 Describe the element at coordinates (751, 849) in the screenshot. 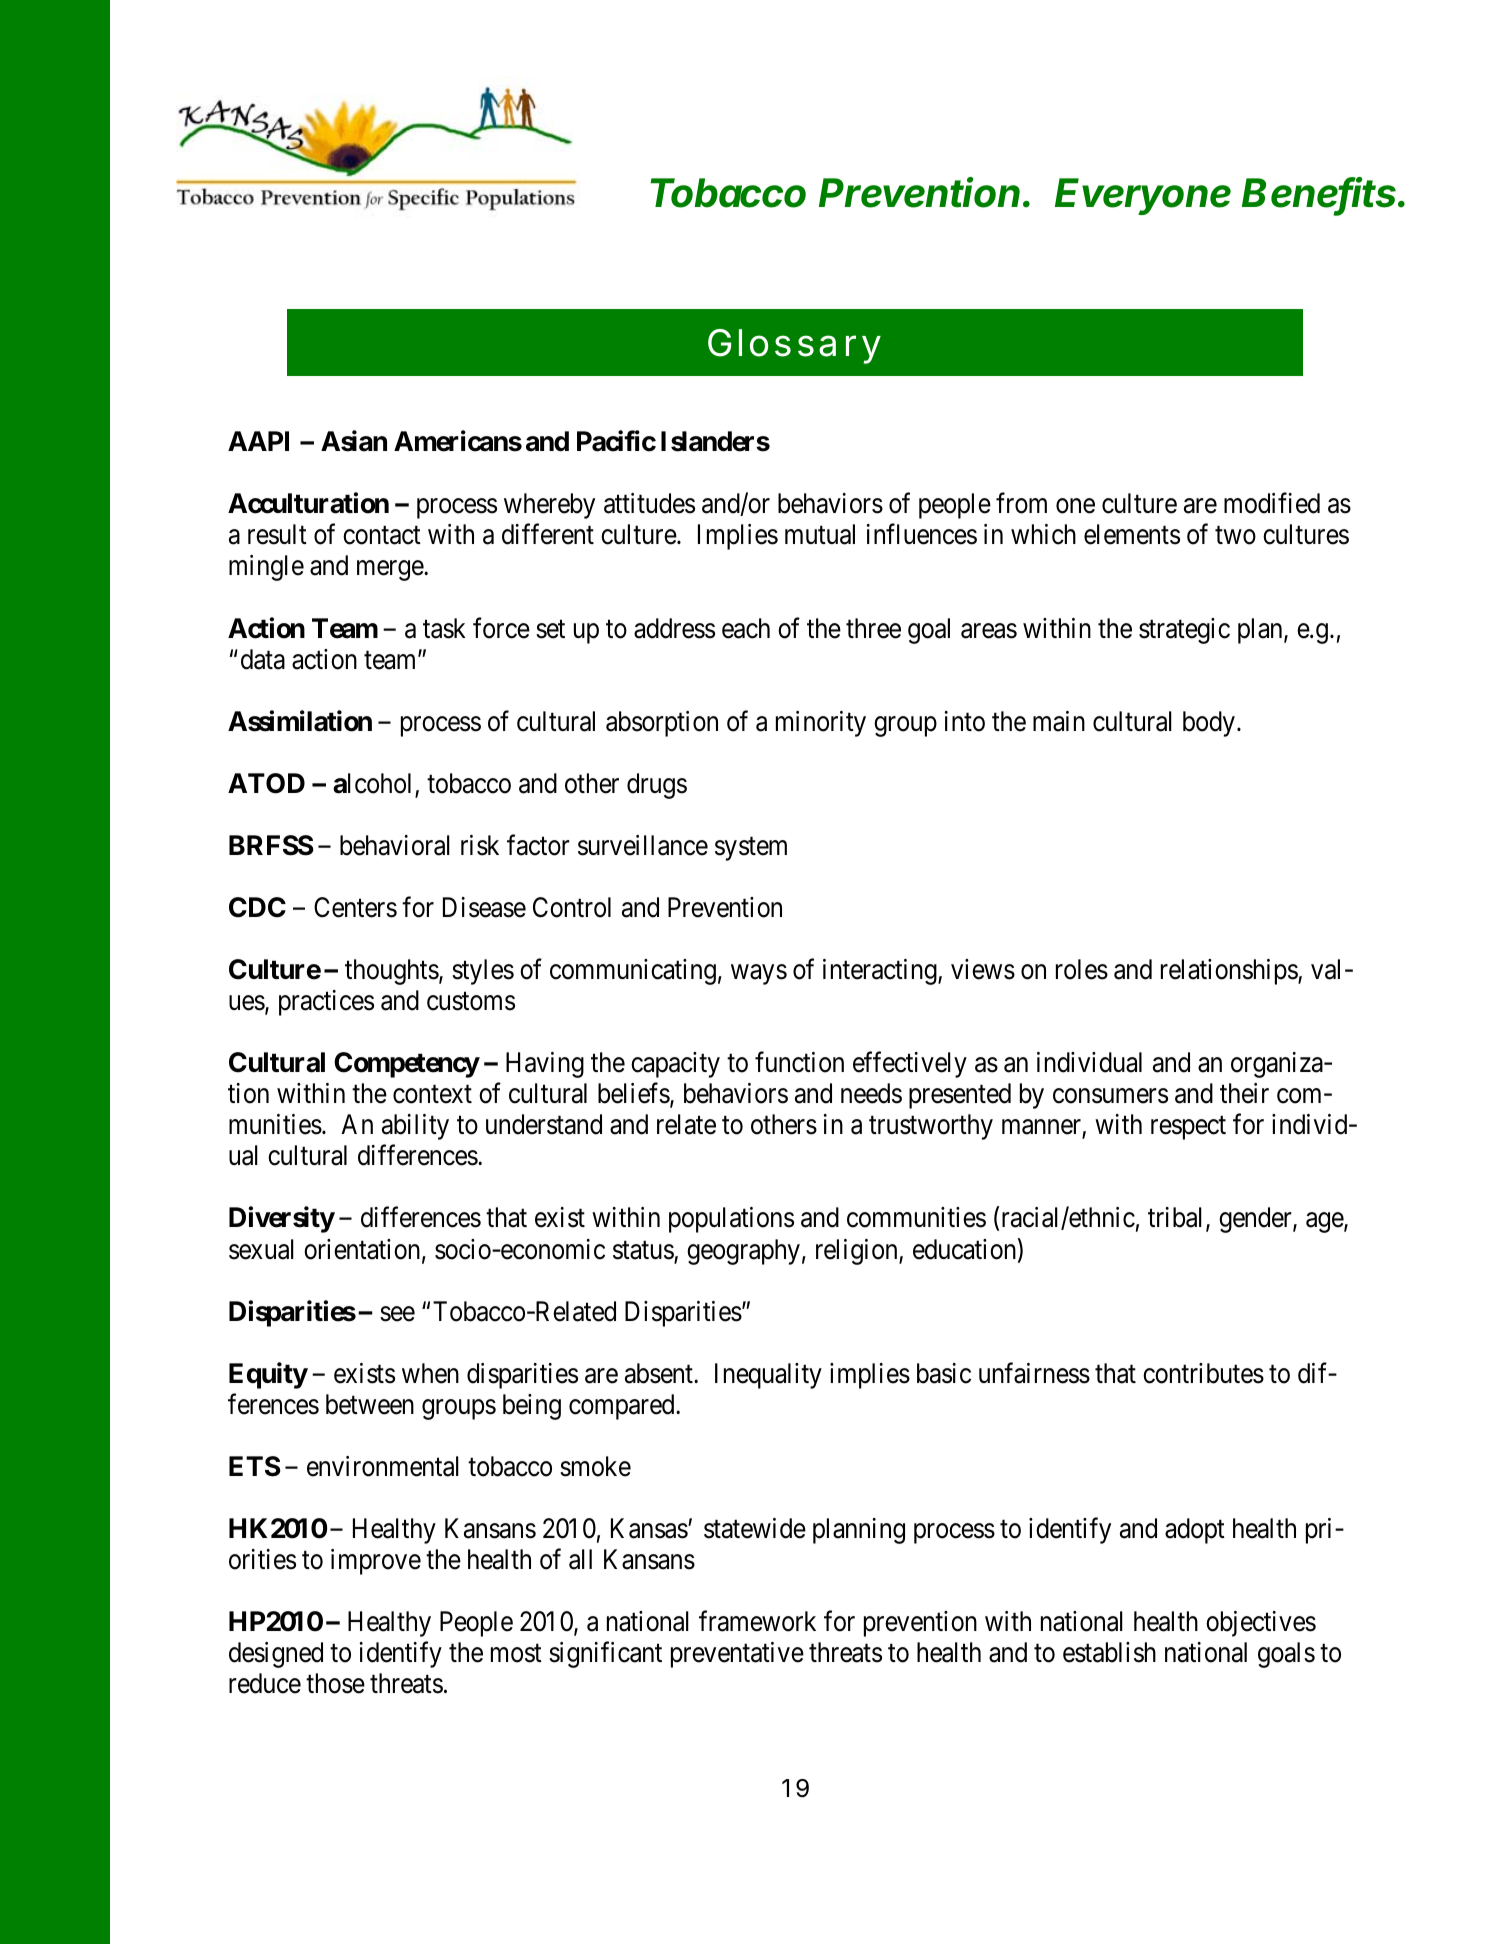

I see `system` at that location.
